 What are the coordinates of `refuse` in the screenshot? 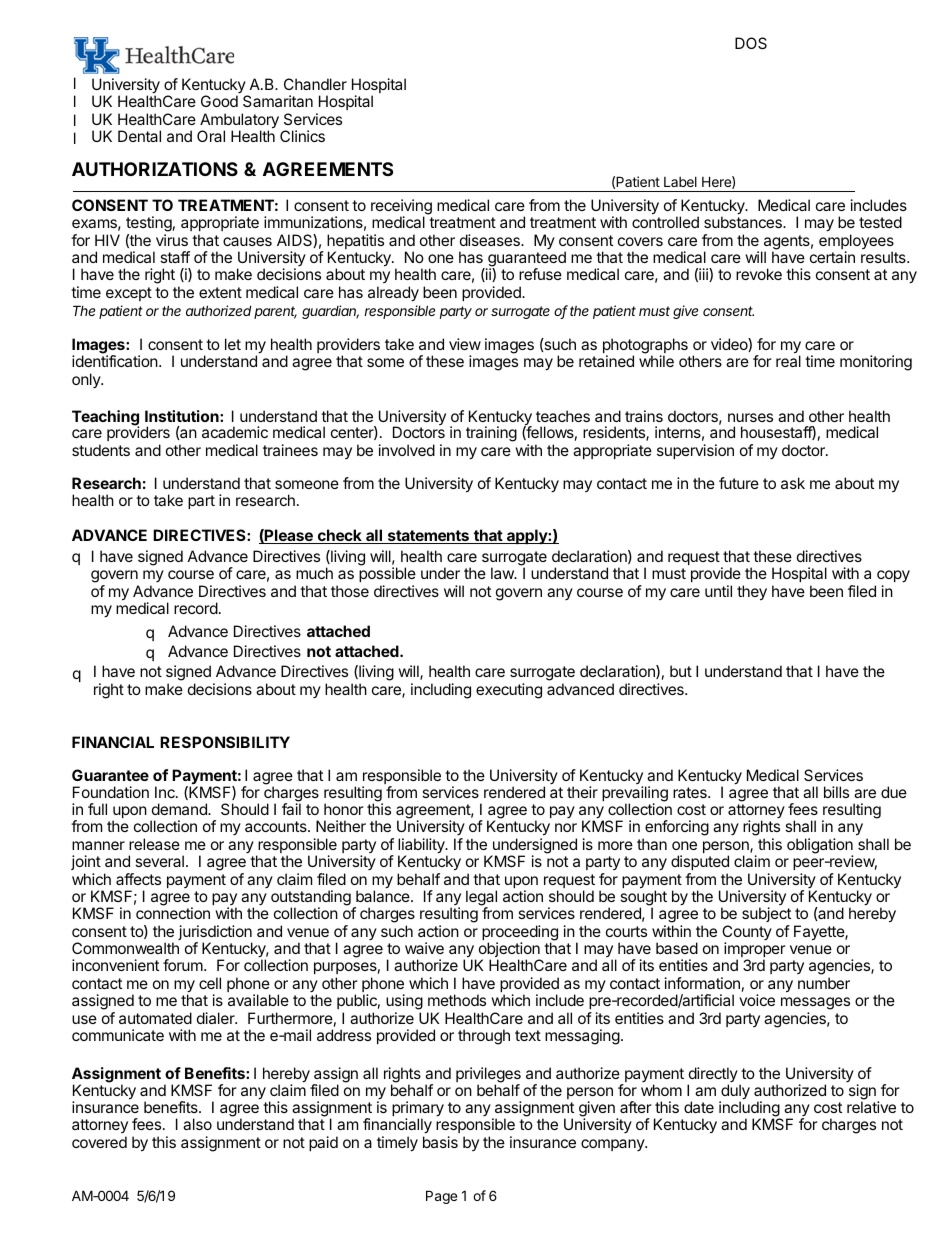 It's located at (540, 274).
